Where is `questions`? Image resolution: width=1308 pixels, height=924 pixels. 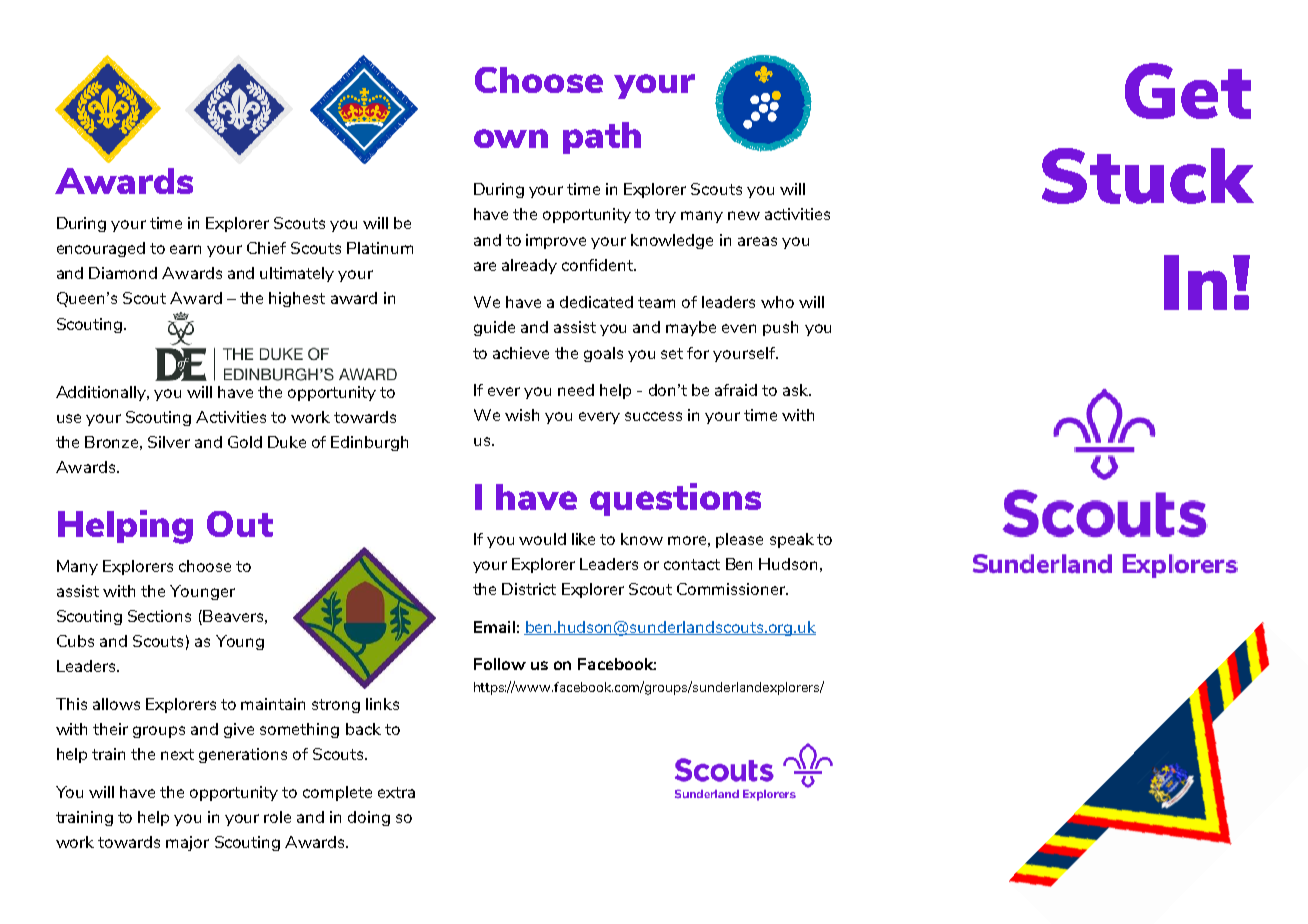
questions is located at coordinates (675, 499).
